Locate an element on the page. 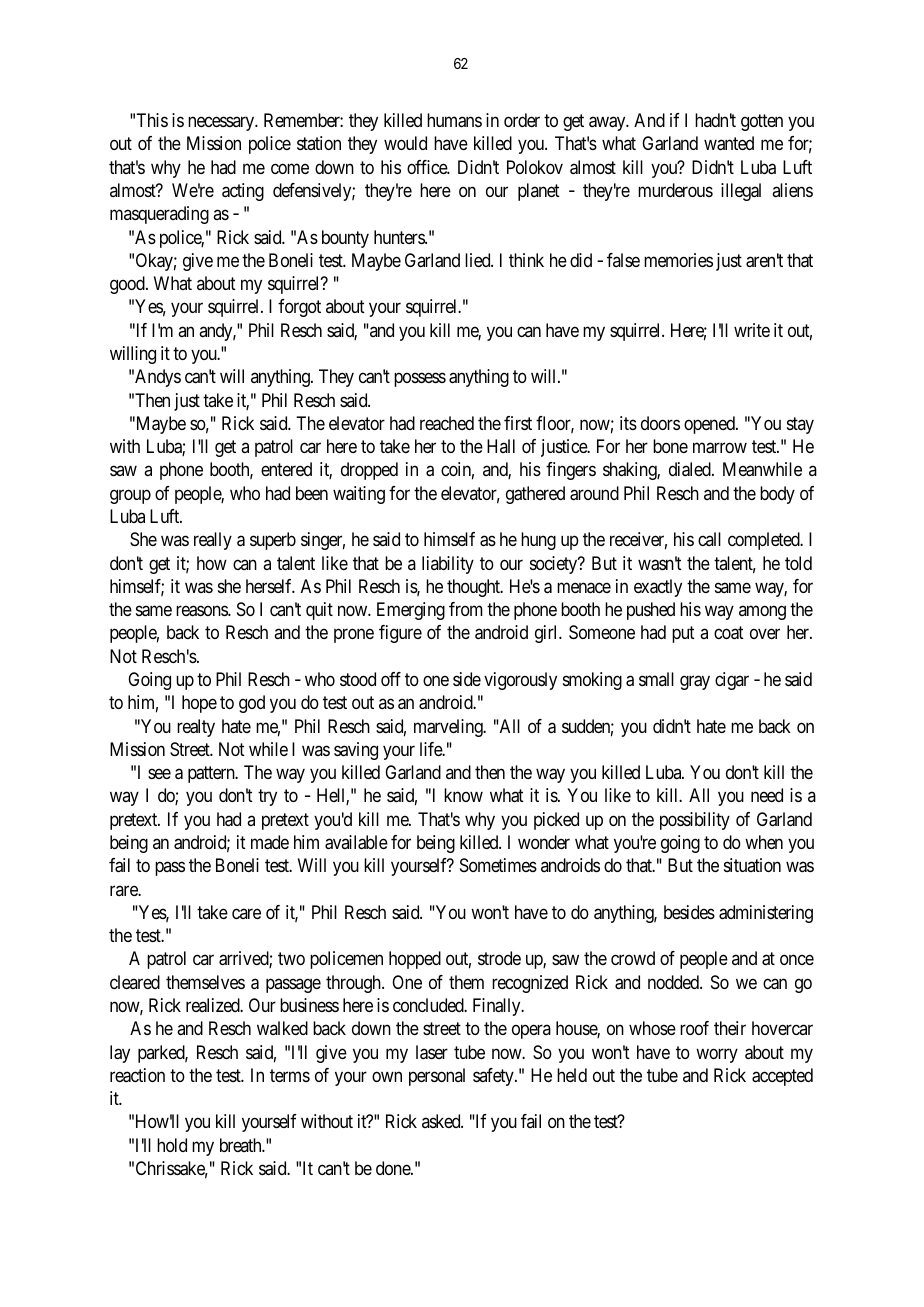 The image size is (924, 1307). reached is located at coordinates (447, 423).
